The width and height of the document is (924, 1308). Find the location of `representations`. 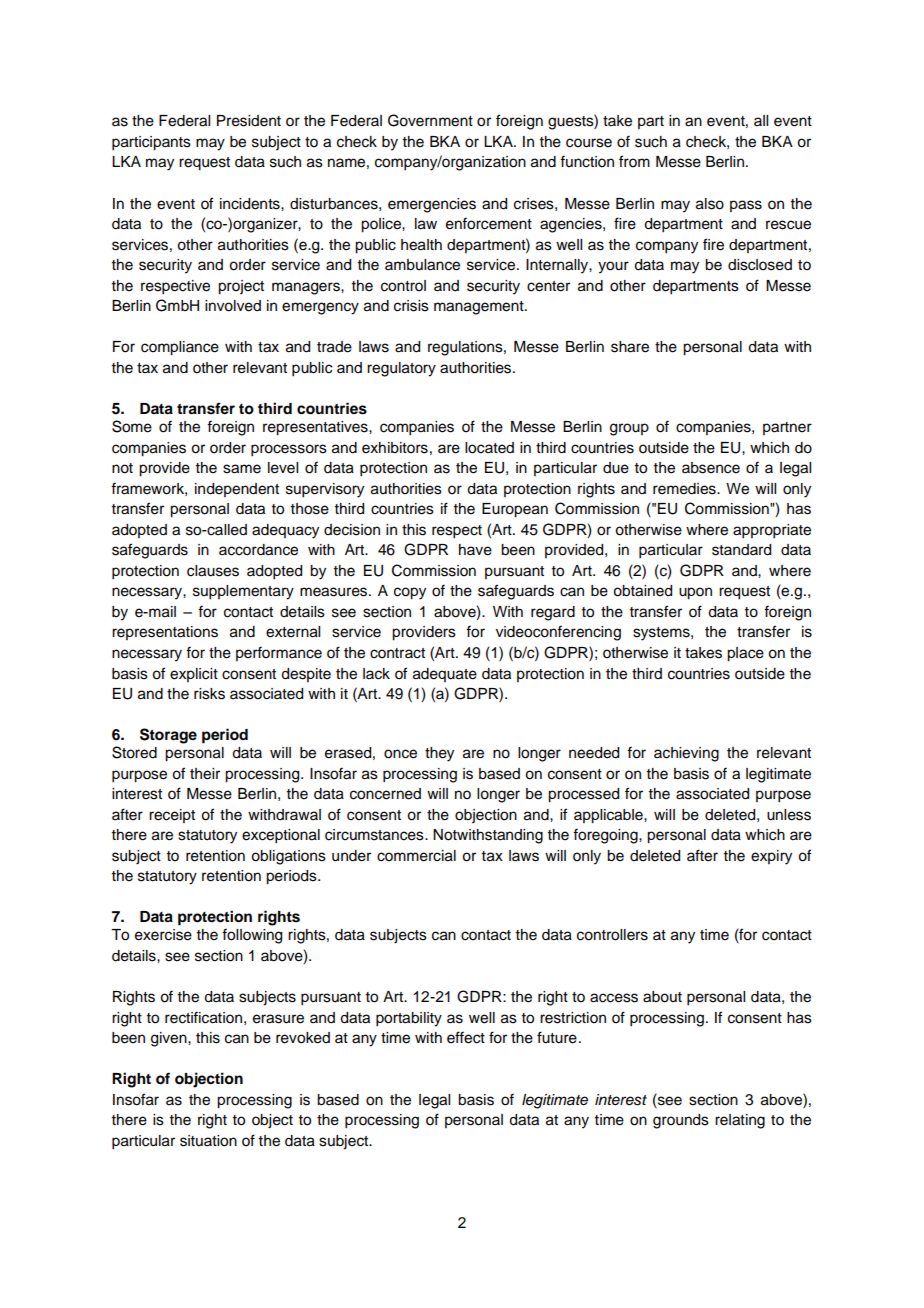

representations is located at coordinates (165, 633).
